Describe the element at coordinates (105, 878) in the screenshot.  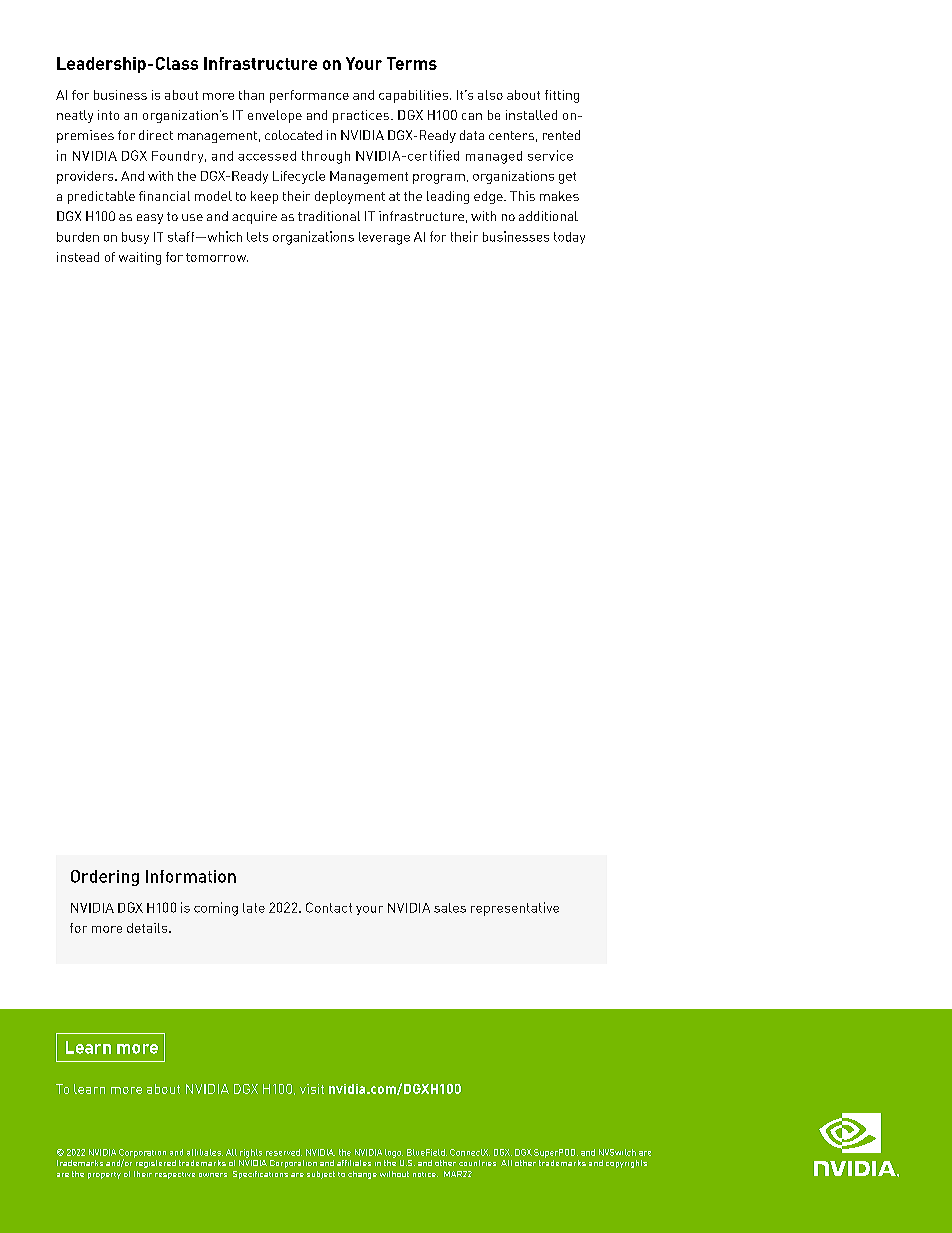
I see `Ordering` at that location.
